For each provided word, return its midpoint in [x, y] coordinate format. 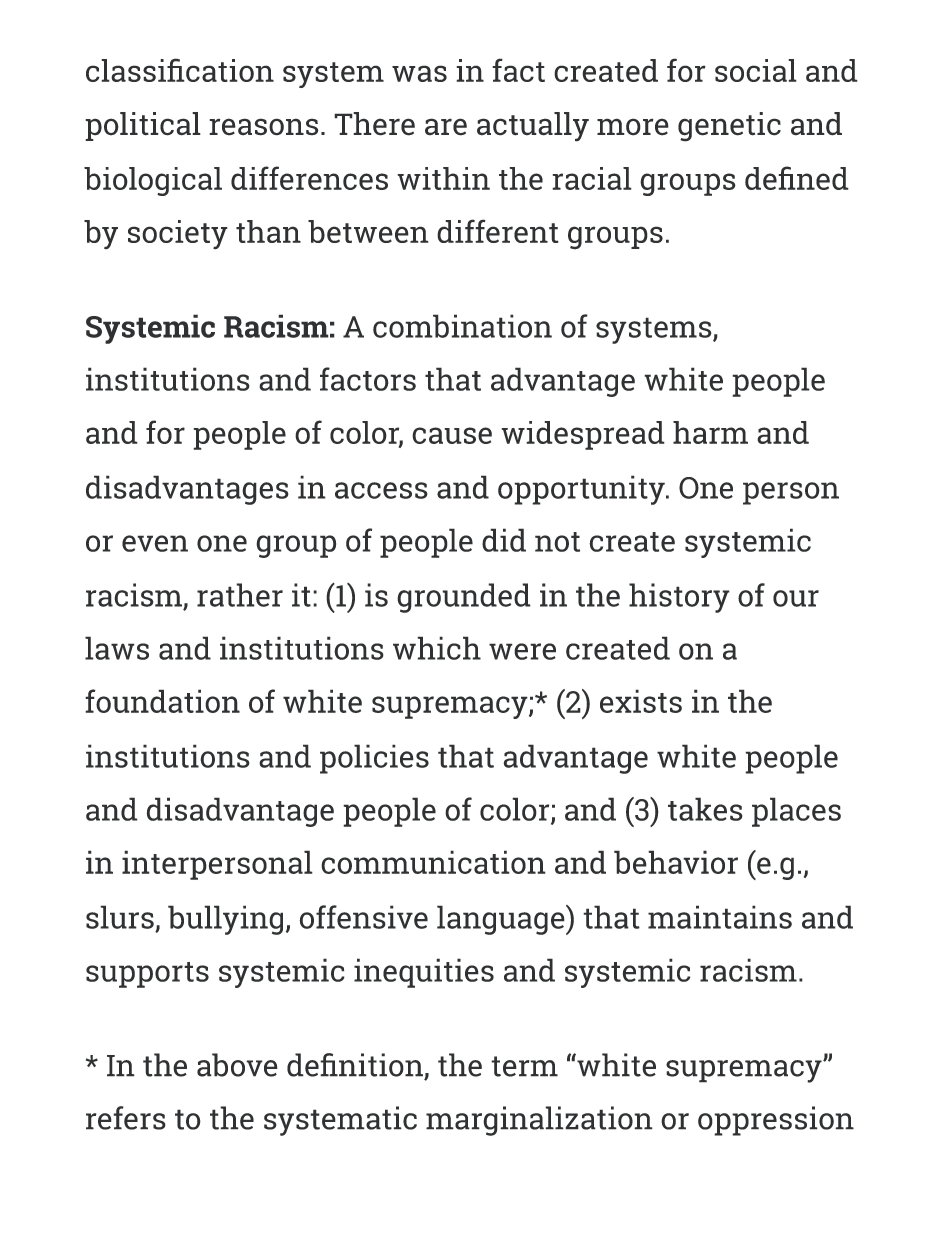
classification [180, 70]
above [237, 1065]
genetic [729, 127]
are [446, 127]
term [524, 1066]
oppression [776, 1121]
